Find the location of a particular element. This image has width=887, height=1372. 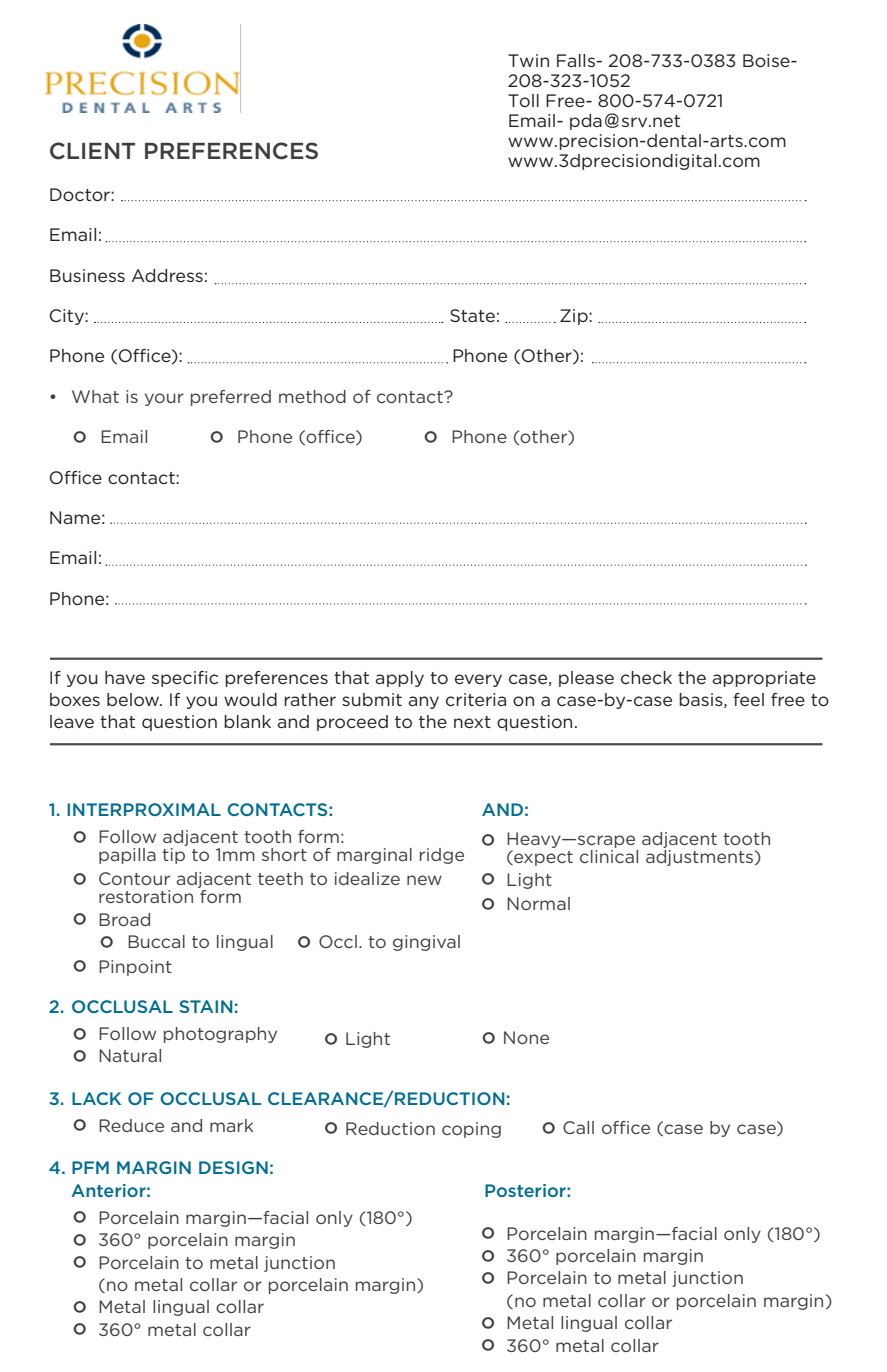

Contour is located at coordinates (134, 878).
